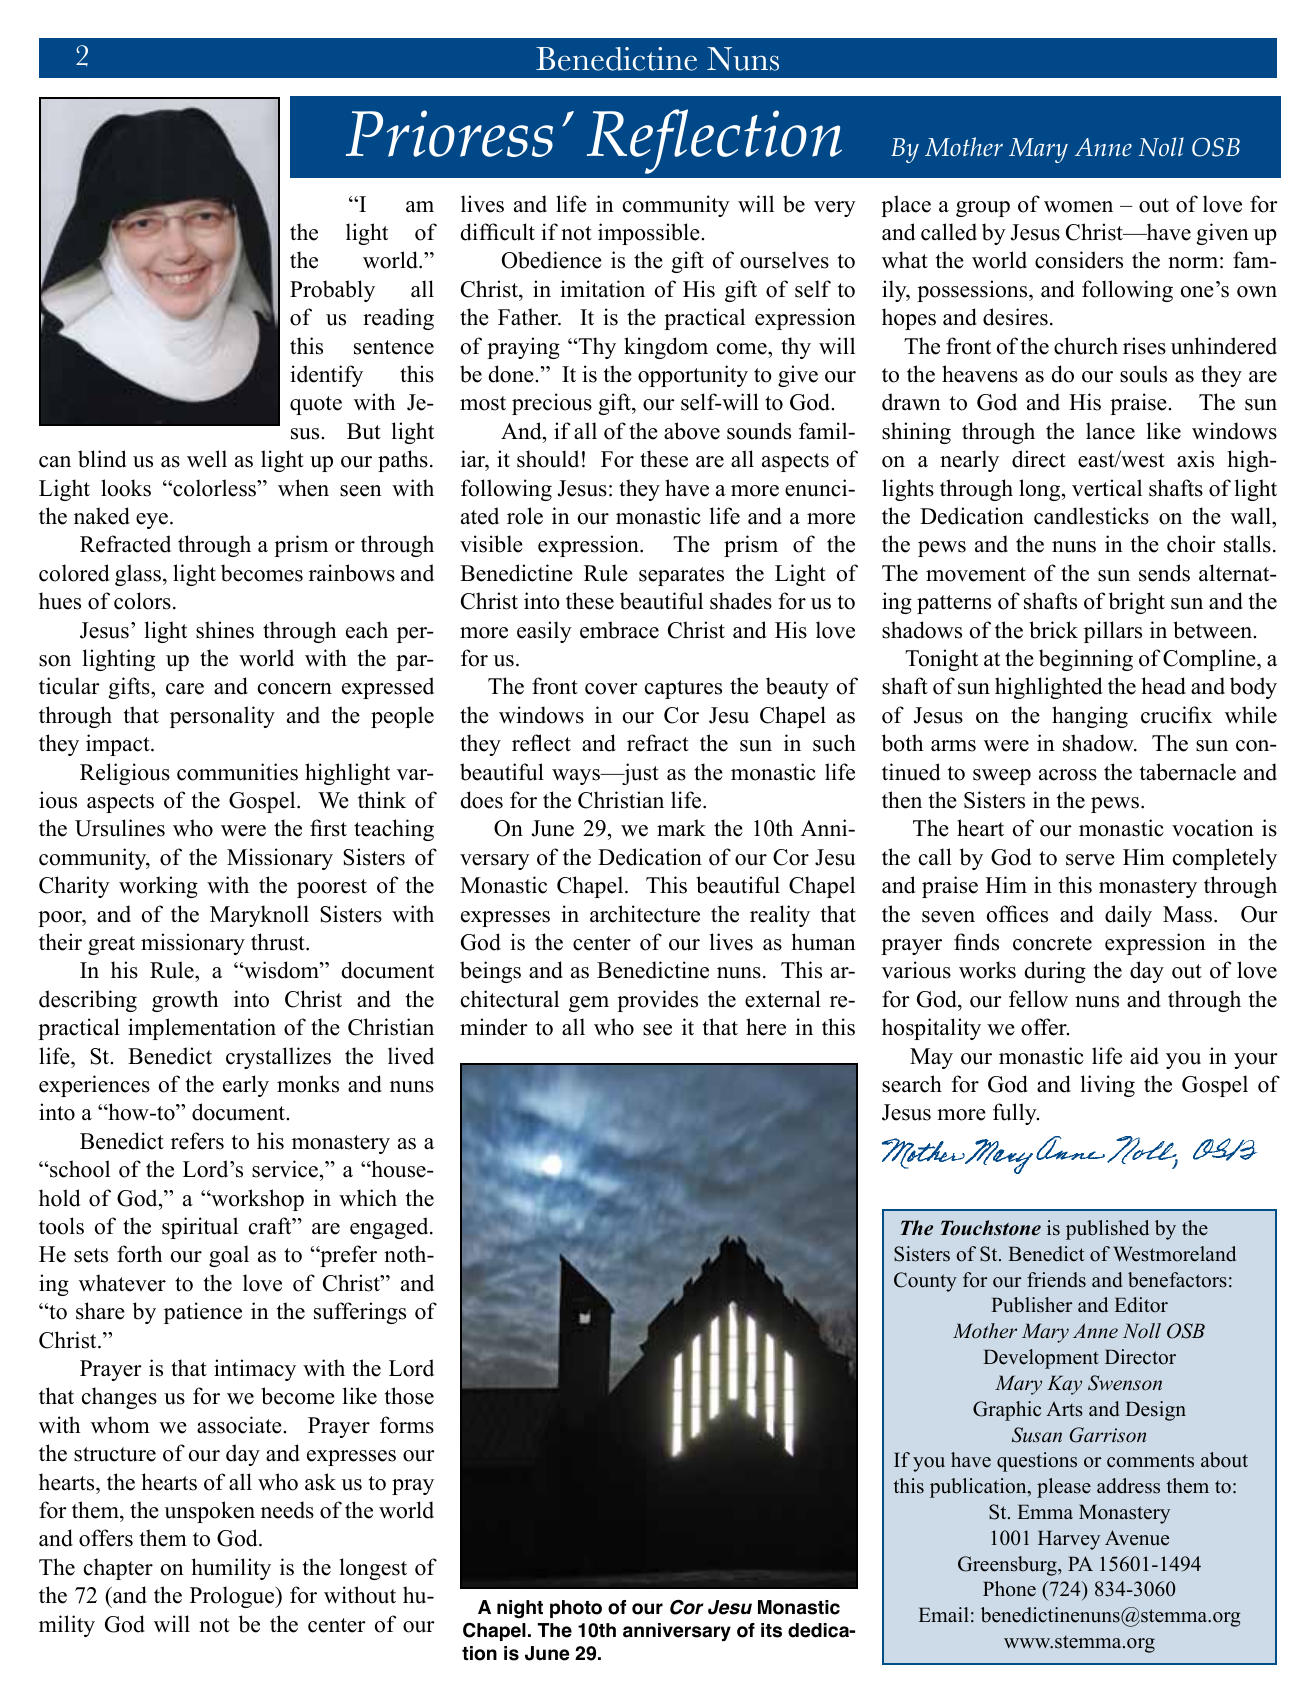 The height and width of the page is (1704, 1316). What do you see at coordinates (645, 914) in the page?
I see `architecture` at bounding box center [645, 914].
